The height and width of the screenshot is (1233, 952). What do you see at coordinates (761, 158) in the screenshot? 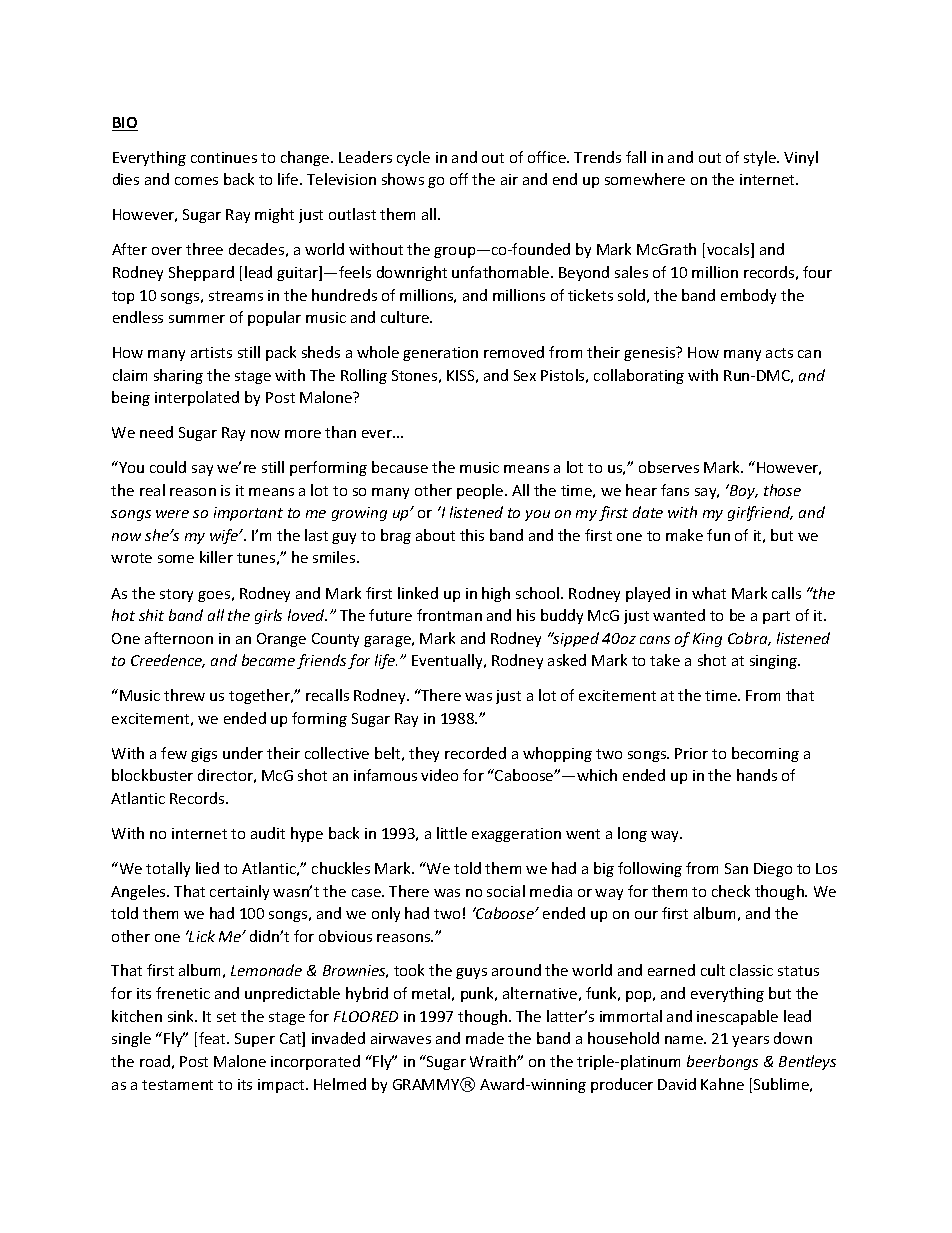
I see `style` at bounding box center [761, 158].
